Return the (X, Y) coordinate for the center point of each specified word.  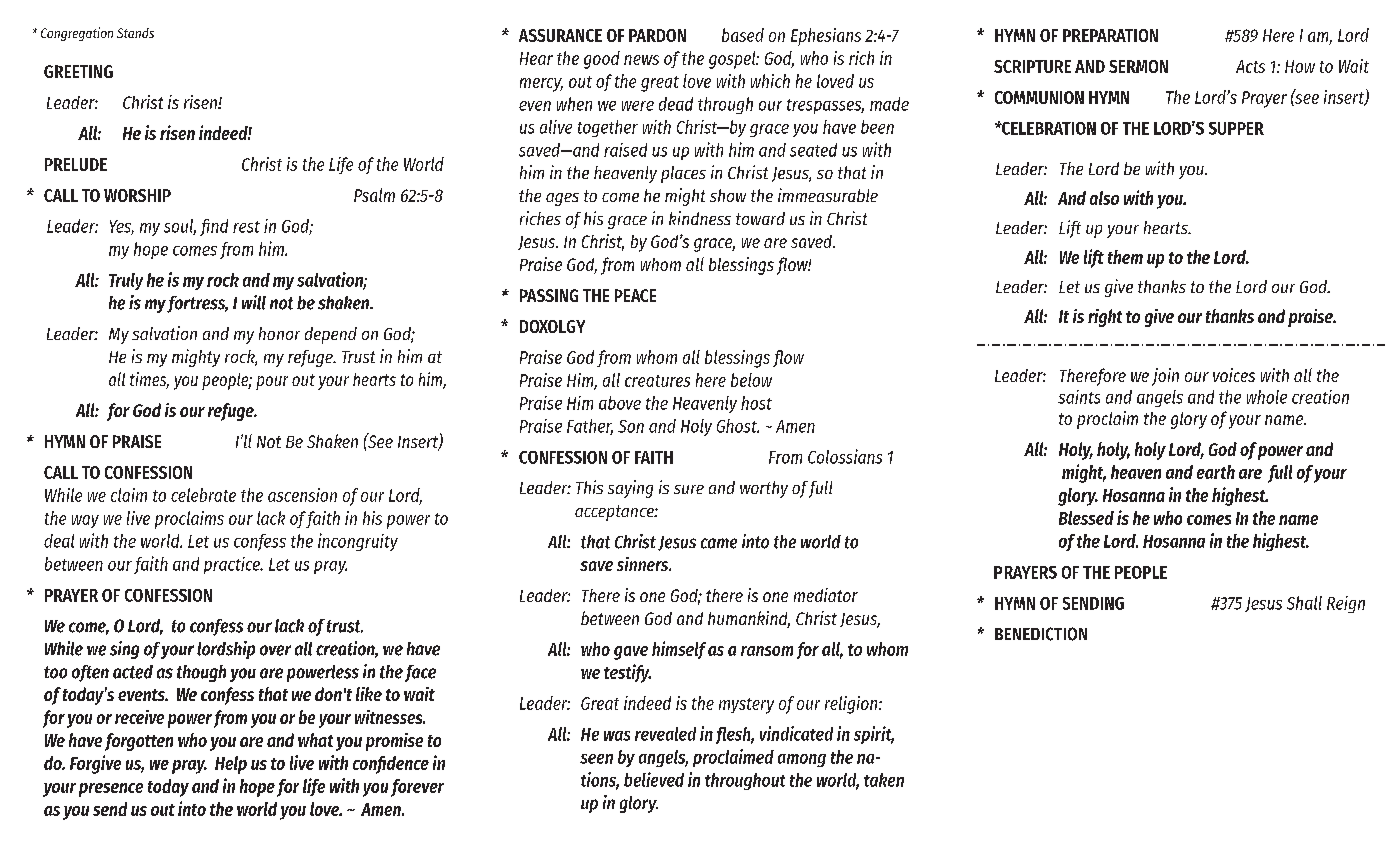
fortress (197, 304)
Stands (135, 33)
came (719, 543)
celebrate (203, 495)
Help (231, 765)
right (1105, 318)
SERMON (1138, 66)
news (641, 60)
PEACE (635, 295)
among (802, 760)
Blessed (1086, 518)
